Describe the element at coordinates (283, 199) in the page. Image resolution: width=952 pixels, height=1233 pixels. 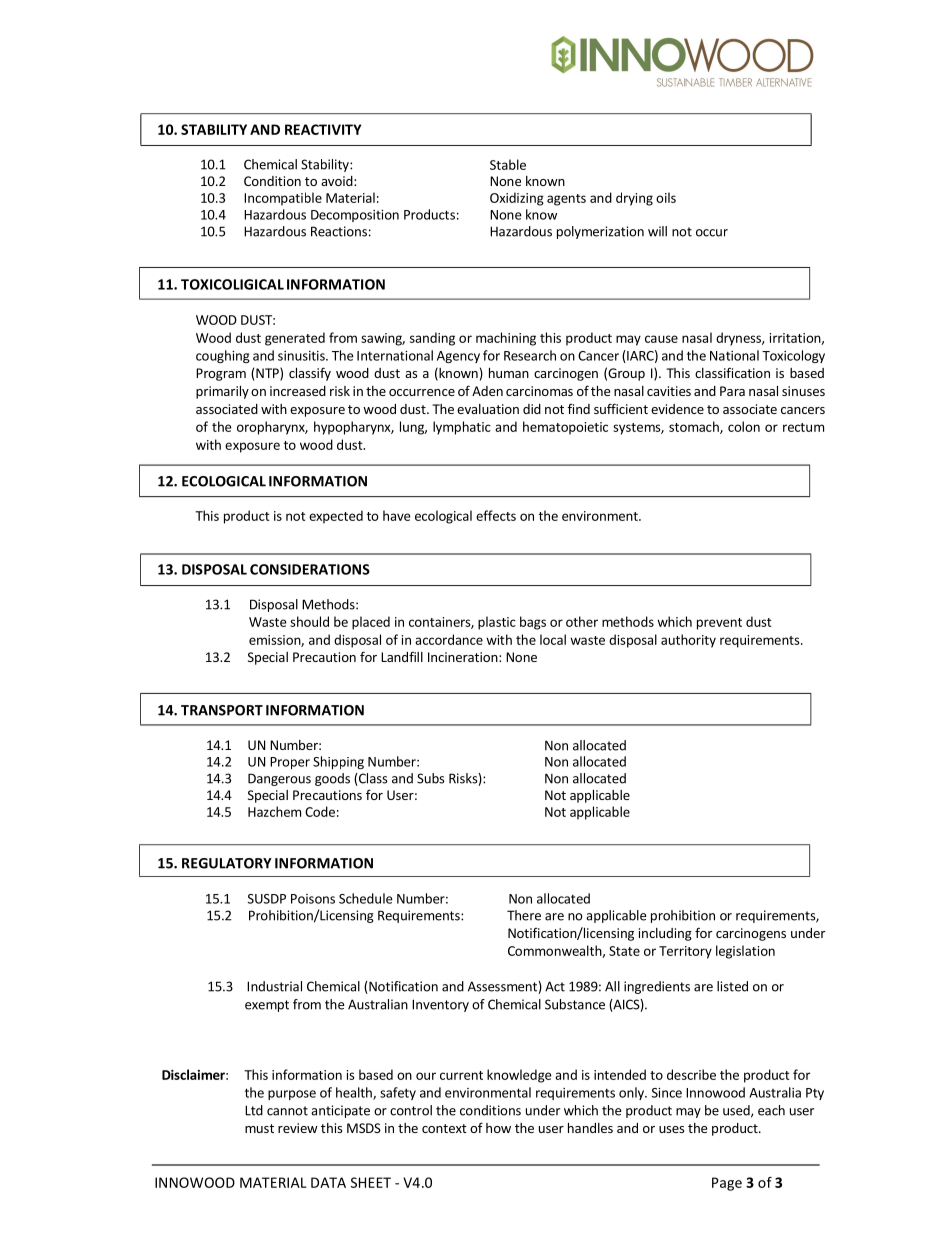
I see `Incompatible` at that location.
